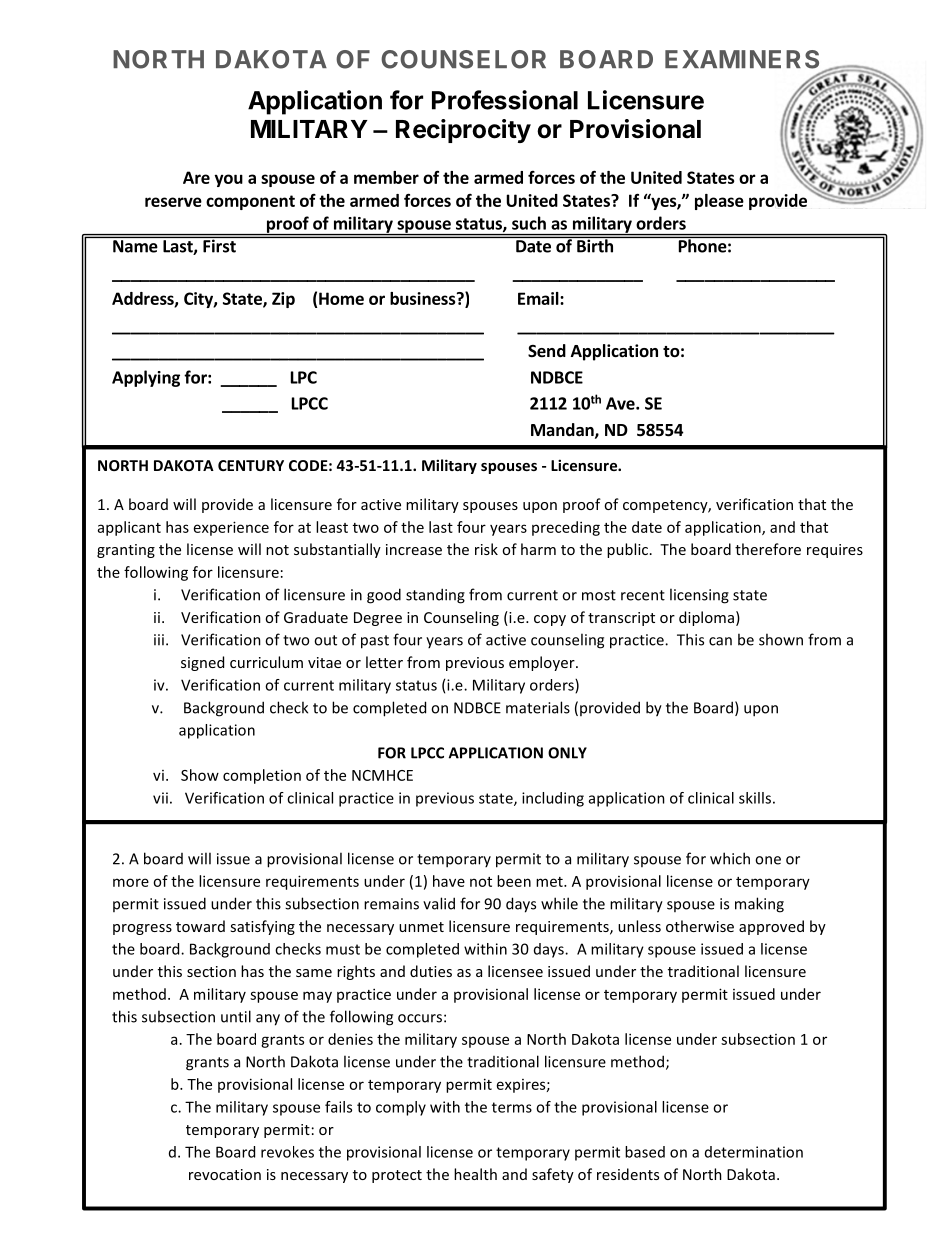 This page has width=952, height=1233. I want to click on revocation, so click(225, 1174).
